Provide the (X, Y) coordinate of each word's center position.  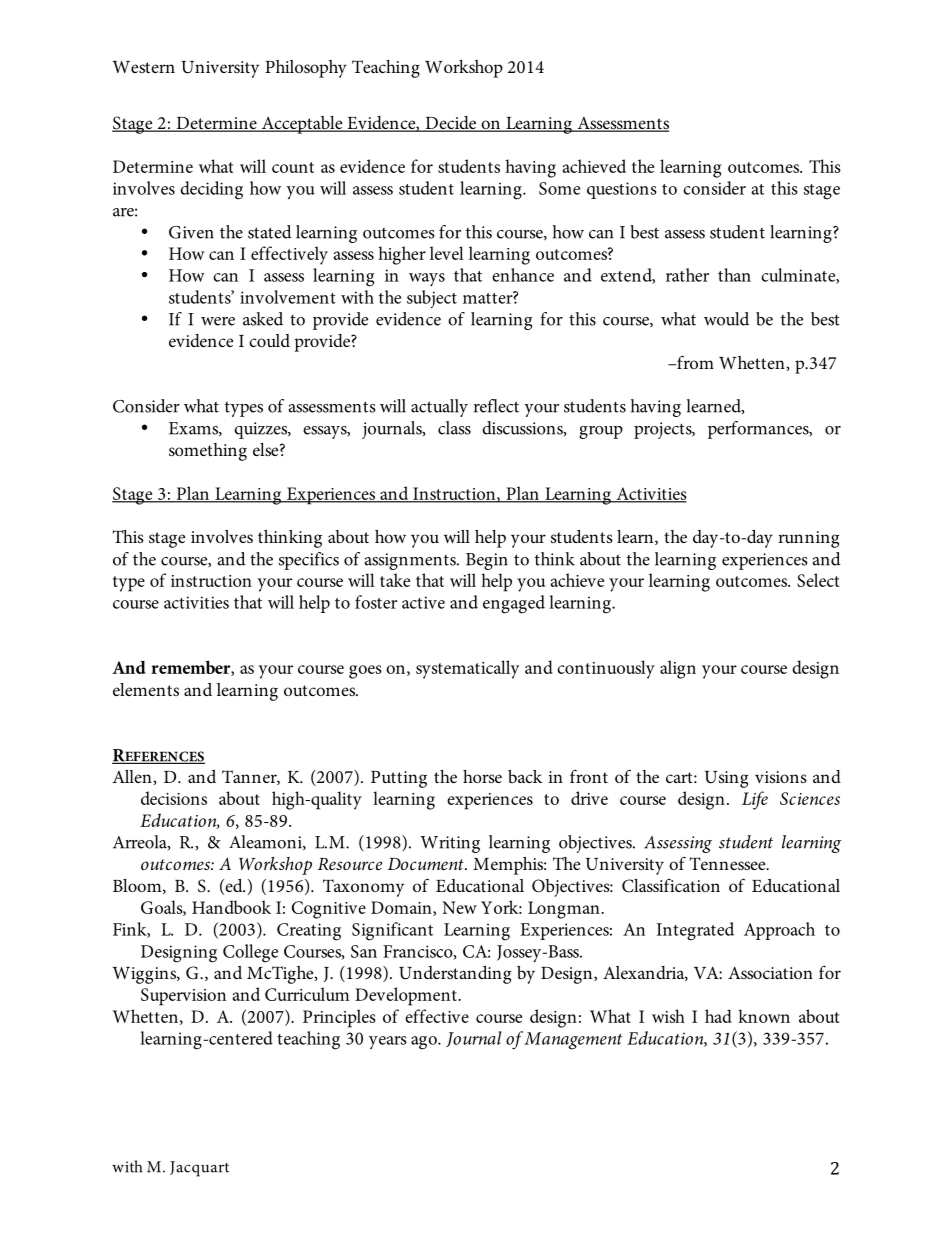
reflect (496, 406)
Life (755, 800)
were (218, 321)
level (447, 253)
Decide (450, 124)
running (808, 539)
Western (144, 67)
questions (622, 190)
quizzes (261, 430)
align (678, 669)
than (734, 275)
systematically (467, 669)
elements (146, 689)
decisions (174, 798)
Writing (450, 844)
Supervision (183, 997)
